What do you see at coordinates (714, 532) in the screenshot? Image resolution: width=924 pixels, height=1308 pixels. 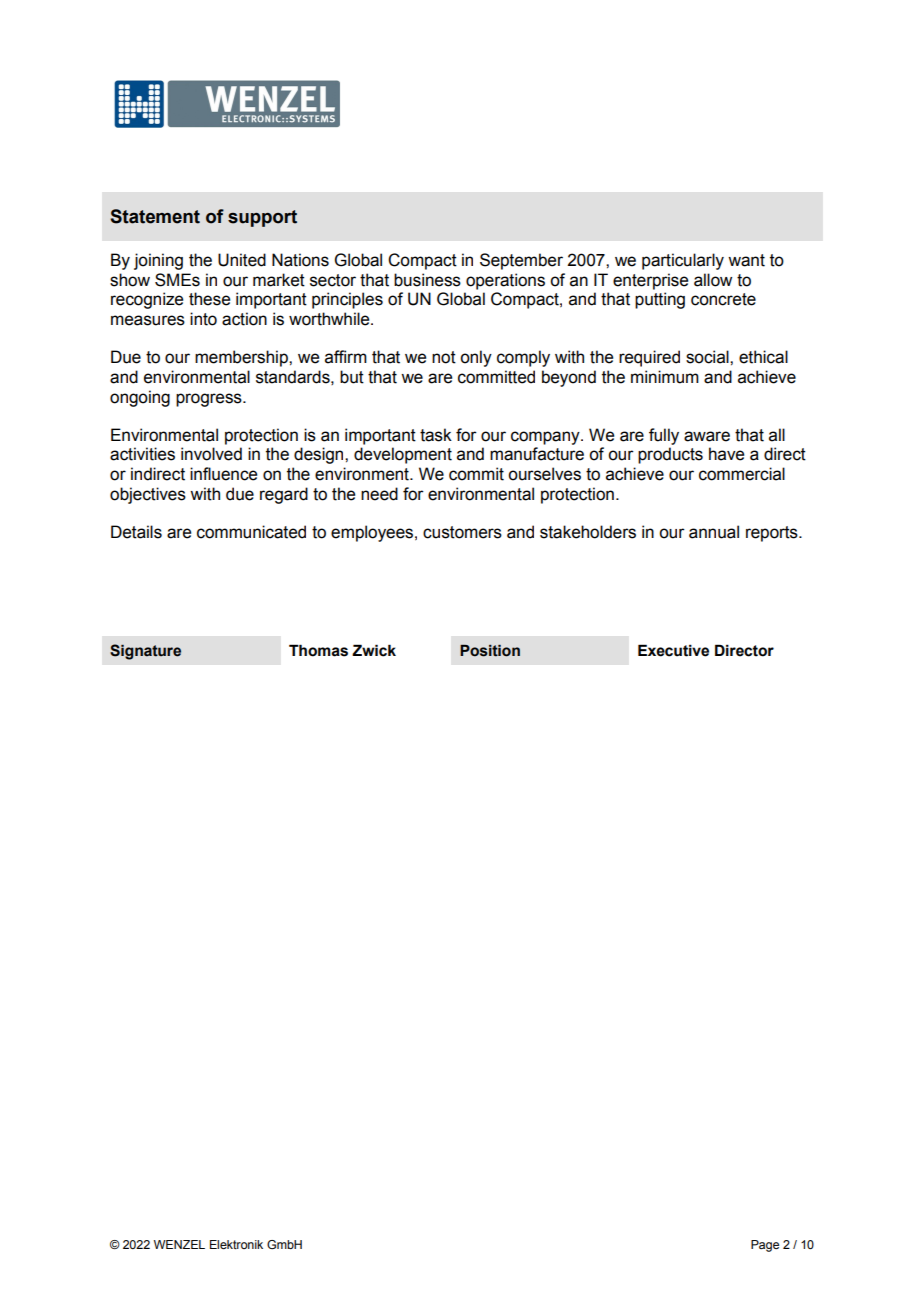 I see `annual` at bounding box center [714, 532].
